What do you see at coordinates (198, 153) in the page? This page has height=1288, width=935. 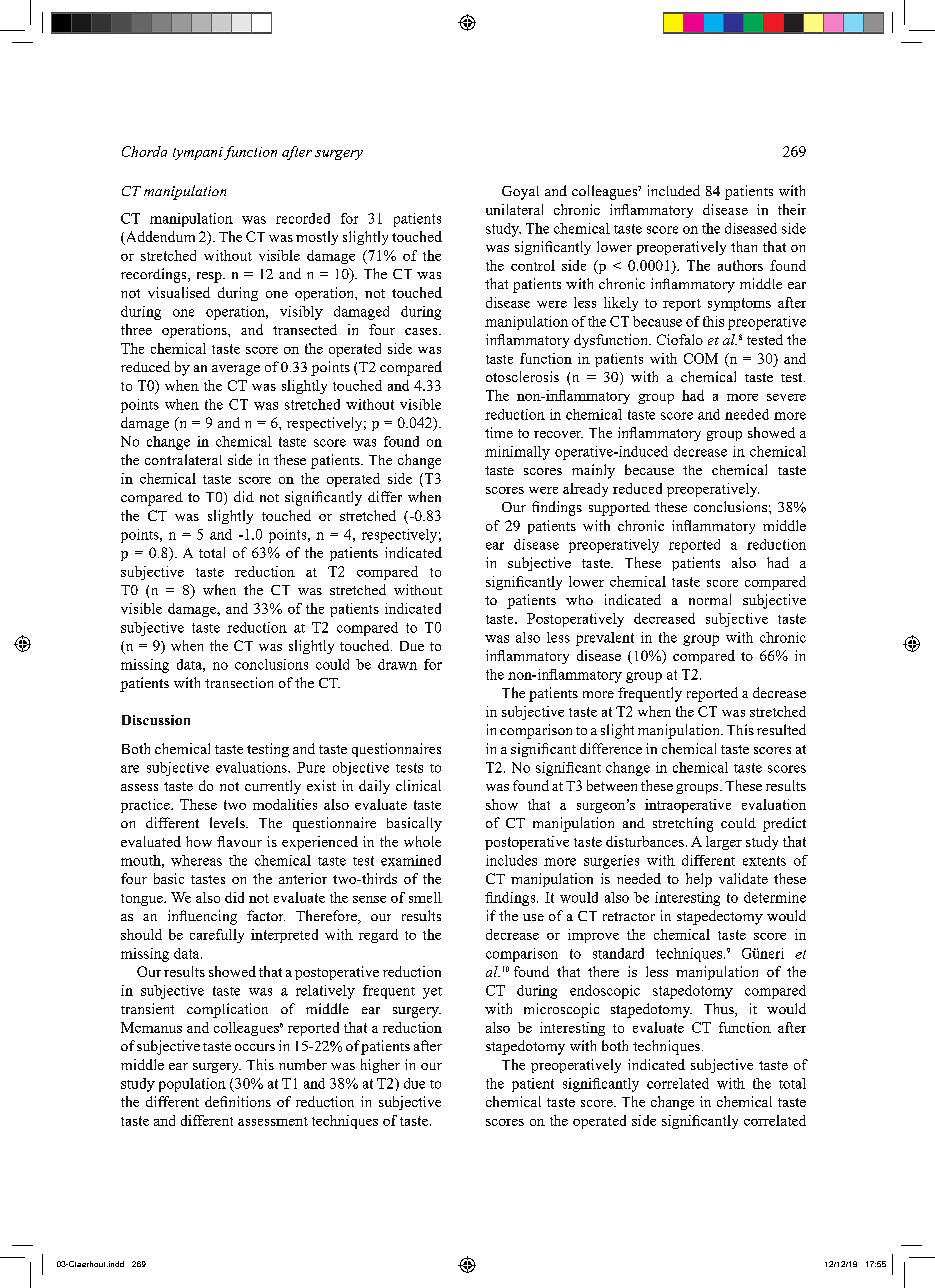 I see `tympani` at bounding box center [198, 153].
